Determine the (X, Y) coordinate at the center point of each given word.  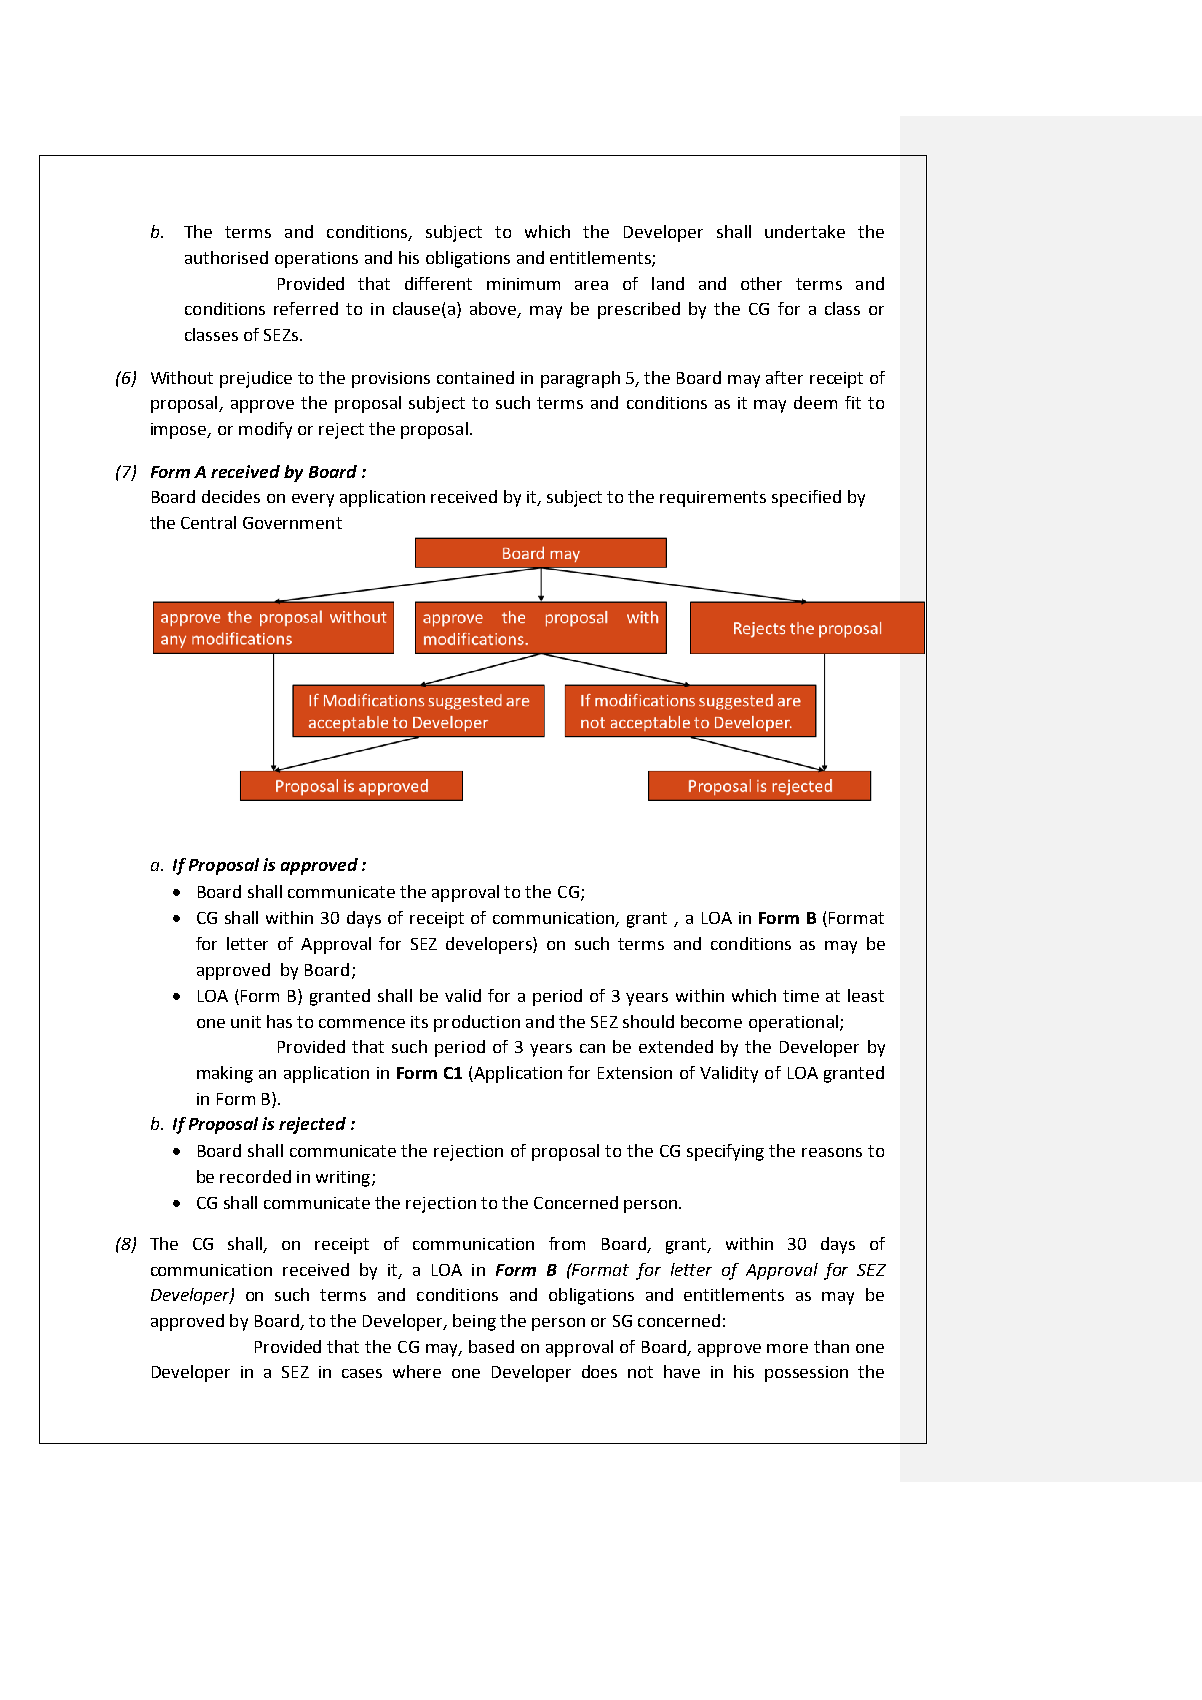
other (761, 283)
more (787, 1348)
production (477, 1023)
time (801, 996)
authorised (226, 257)
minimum (523, 284)
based (491, 1346)
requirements (713, 499)
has (279, 1021)
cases (362, 1373)
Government (292, 523)
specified (806, 498)
